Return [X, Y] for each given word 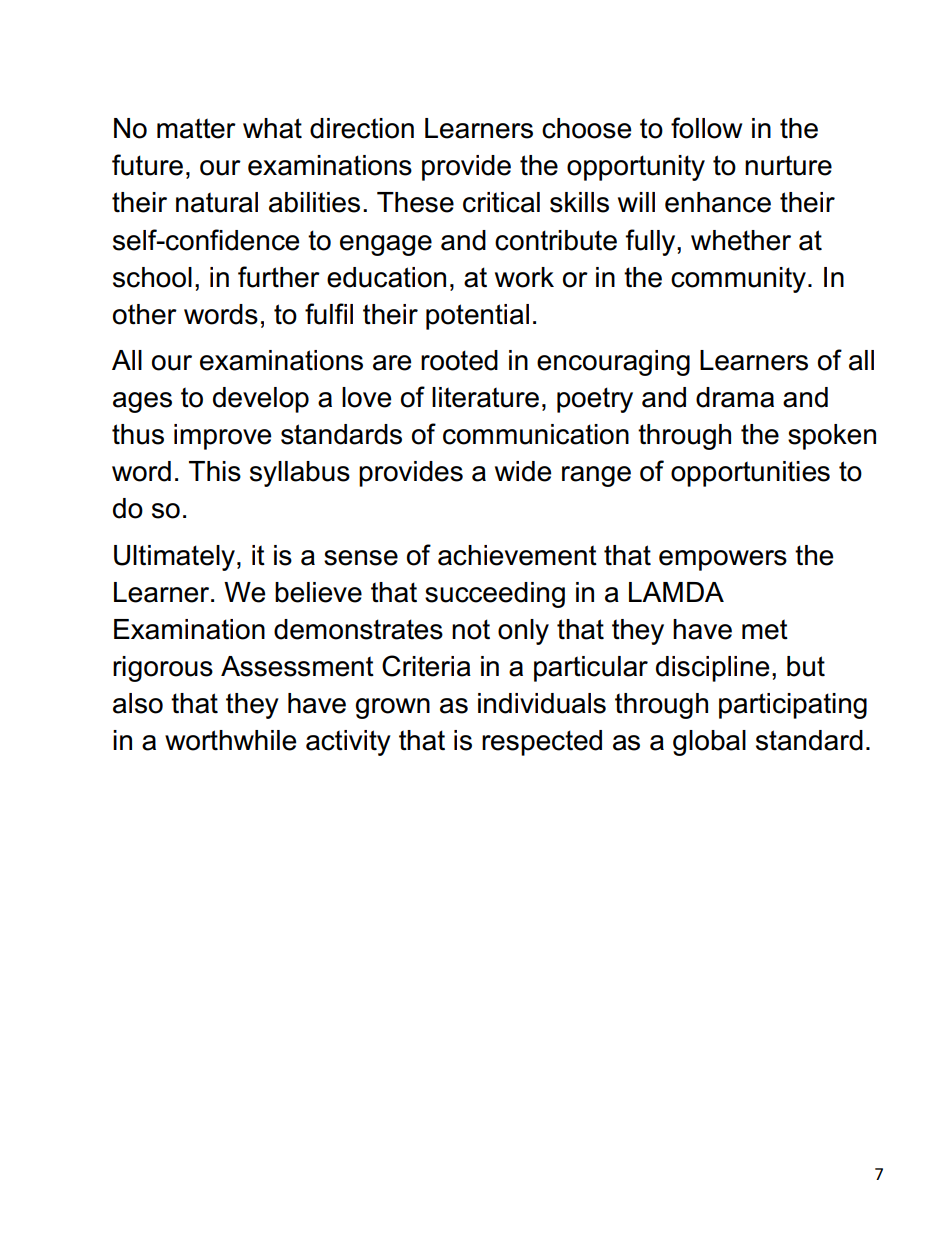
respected [542, 743]
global [709, 743]
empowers [723, 560]
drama [735, 397]
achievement [517, 555]
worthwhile [230, 740]
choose [586, 128]
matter [196, 128]
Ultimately [174, 558]
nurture [788, 165]
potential [477, 317]
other [145, 314]
